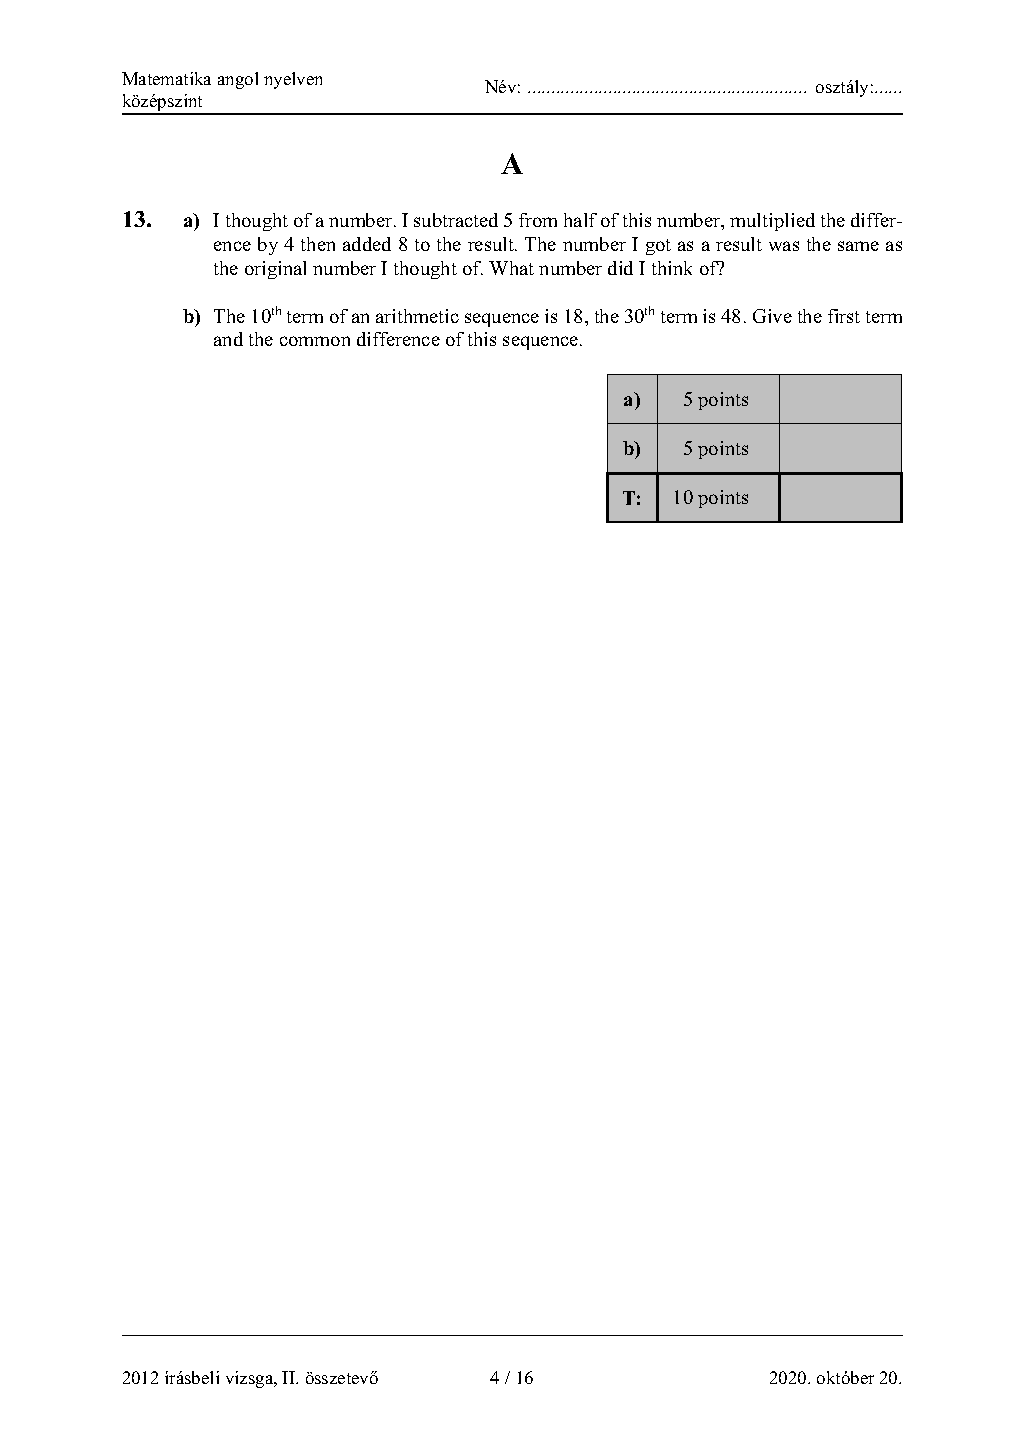 The height and width of the screenshot is (1450, 1025). What do you see at coordinates (315, 341) in the screenshot?
I see `common` at bounding box center [315, 341].
